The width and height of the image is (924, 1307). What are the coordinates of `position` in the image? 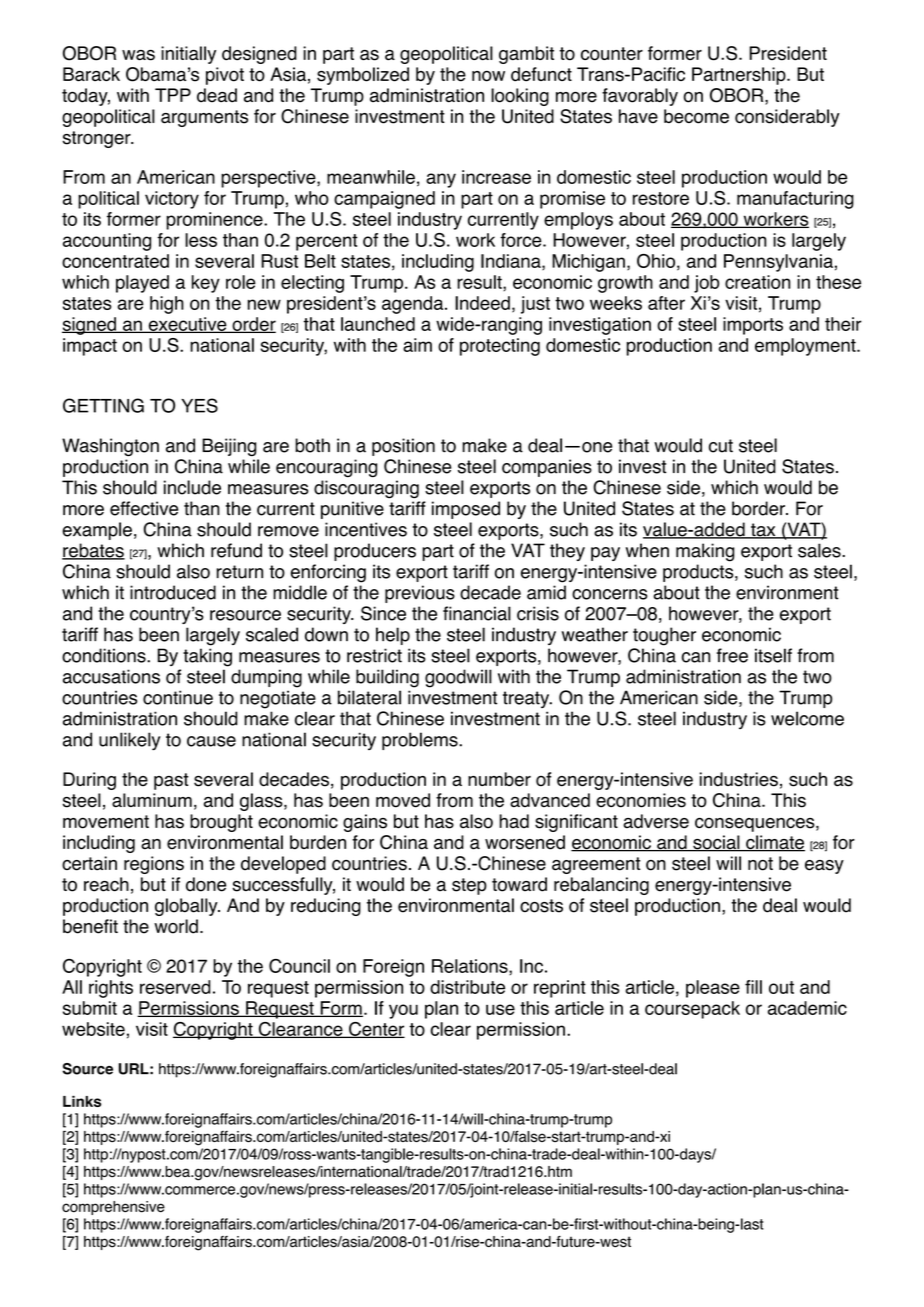 It's located at (403, 447).
